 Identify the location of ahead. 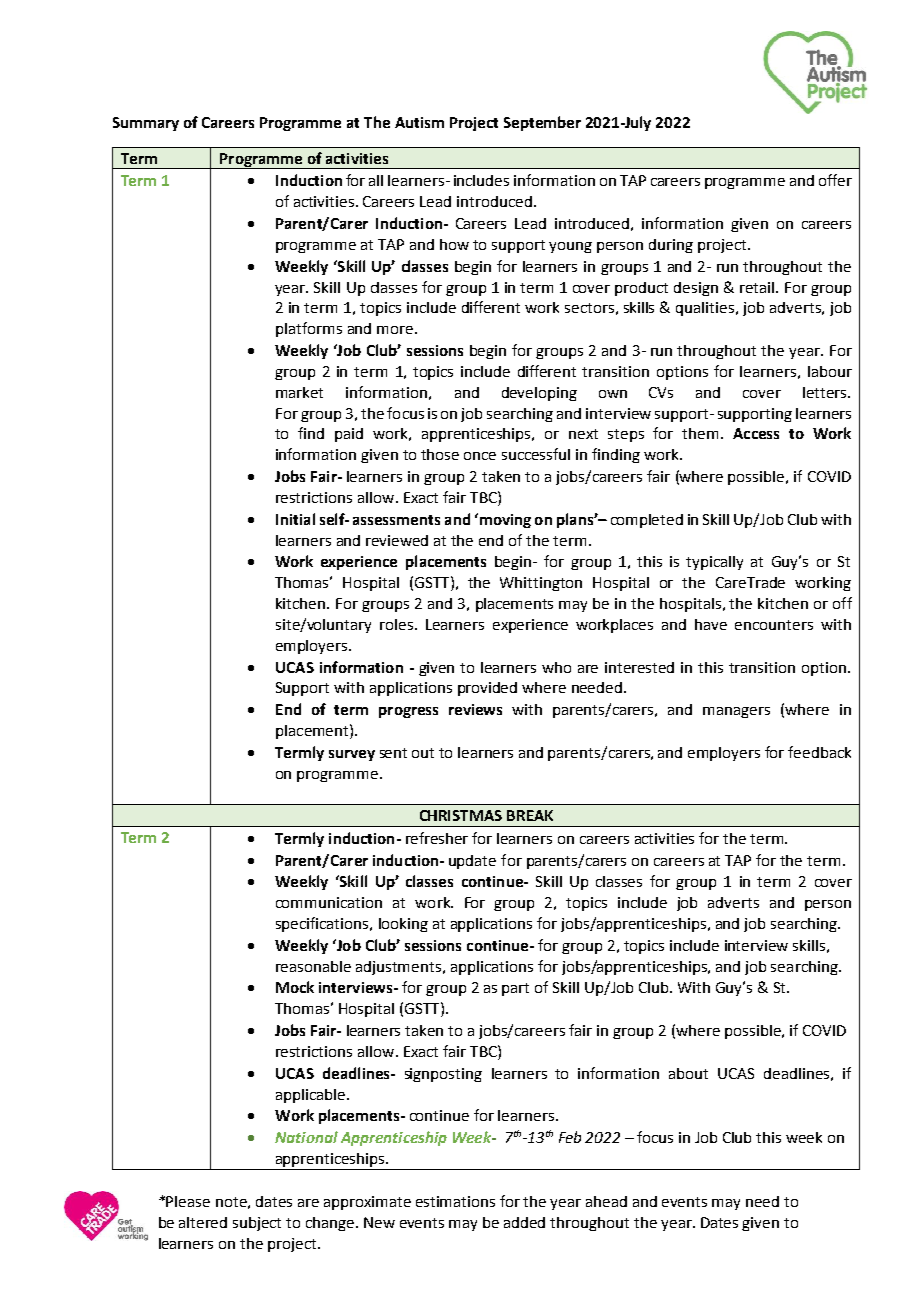
(606, 1201).
